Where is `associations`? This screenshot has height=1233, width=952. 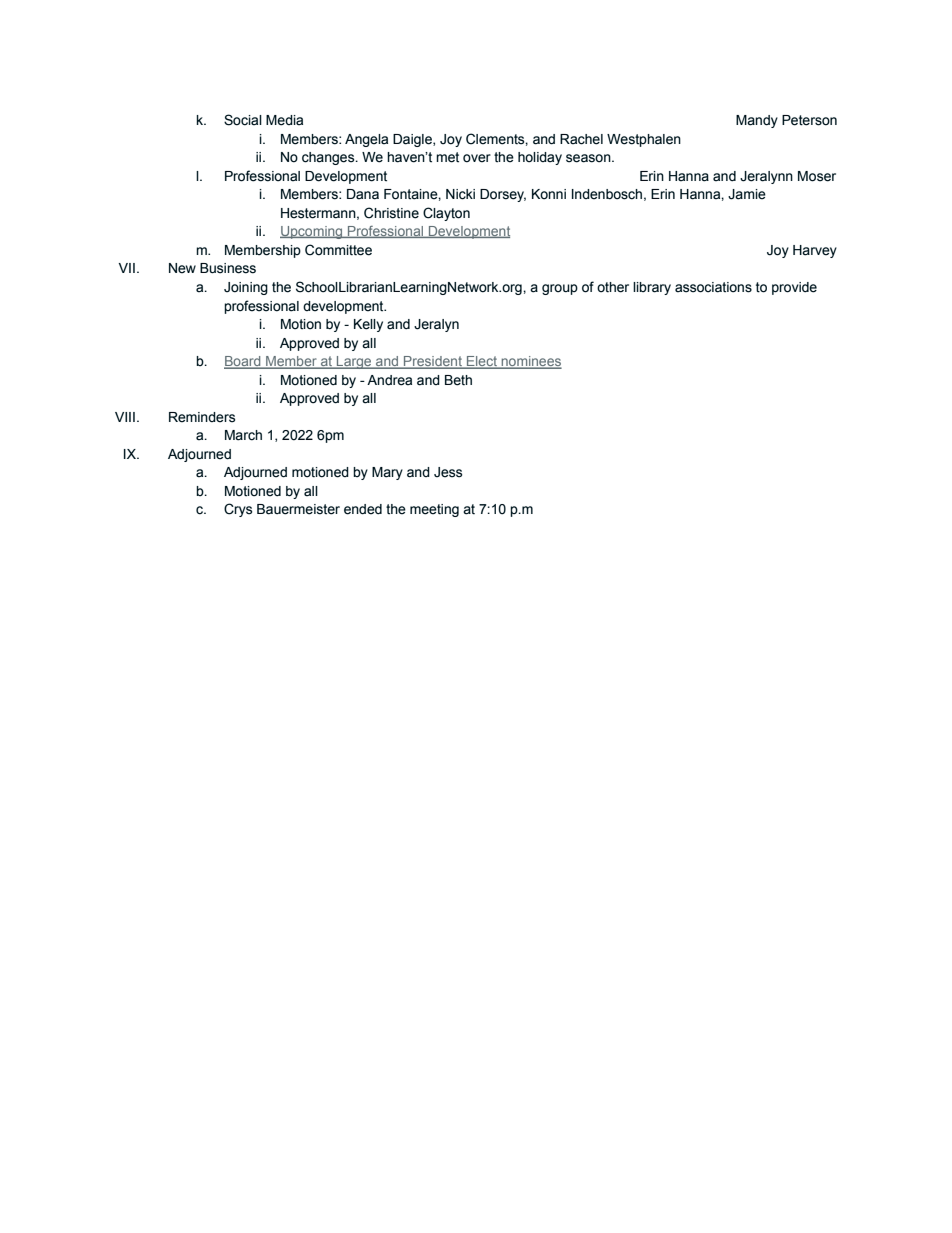
associations is located at coordinates (713, 287).
